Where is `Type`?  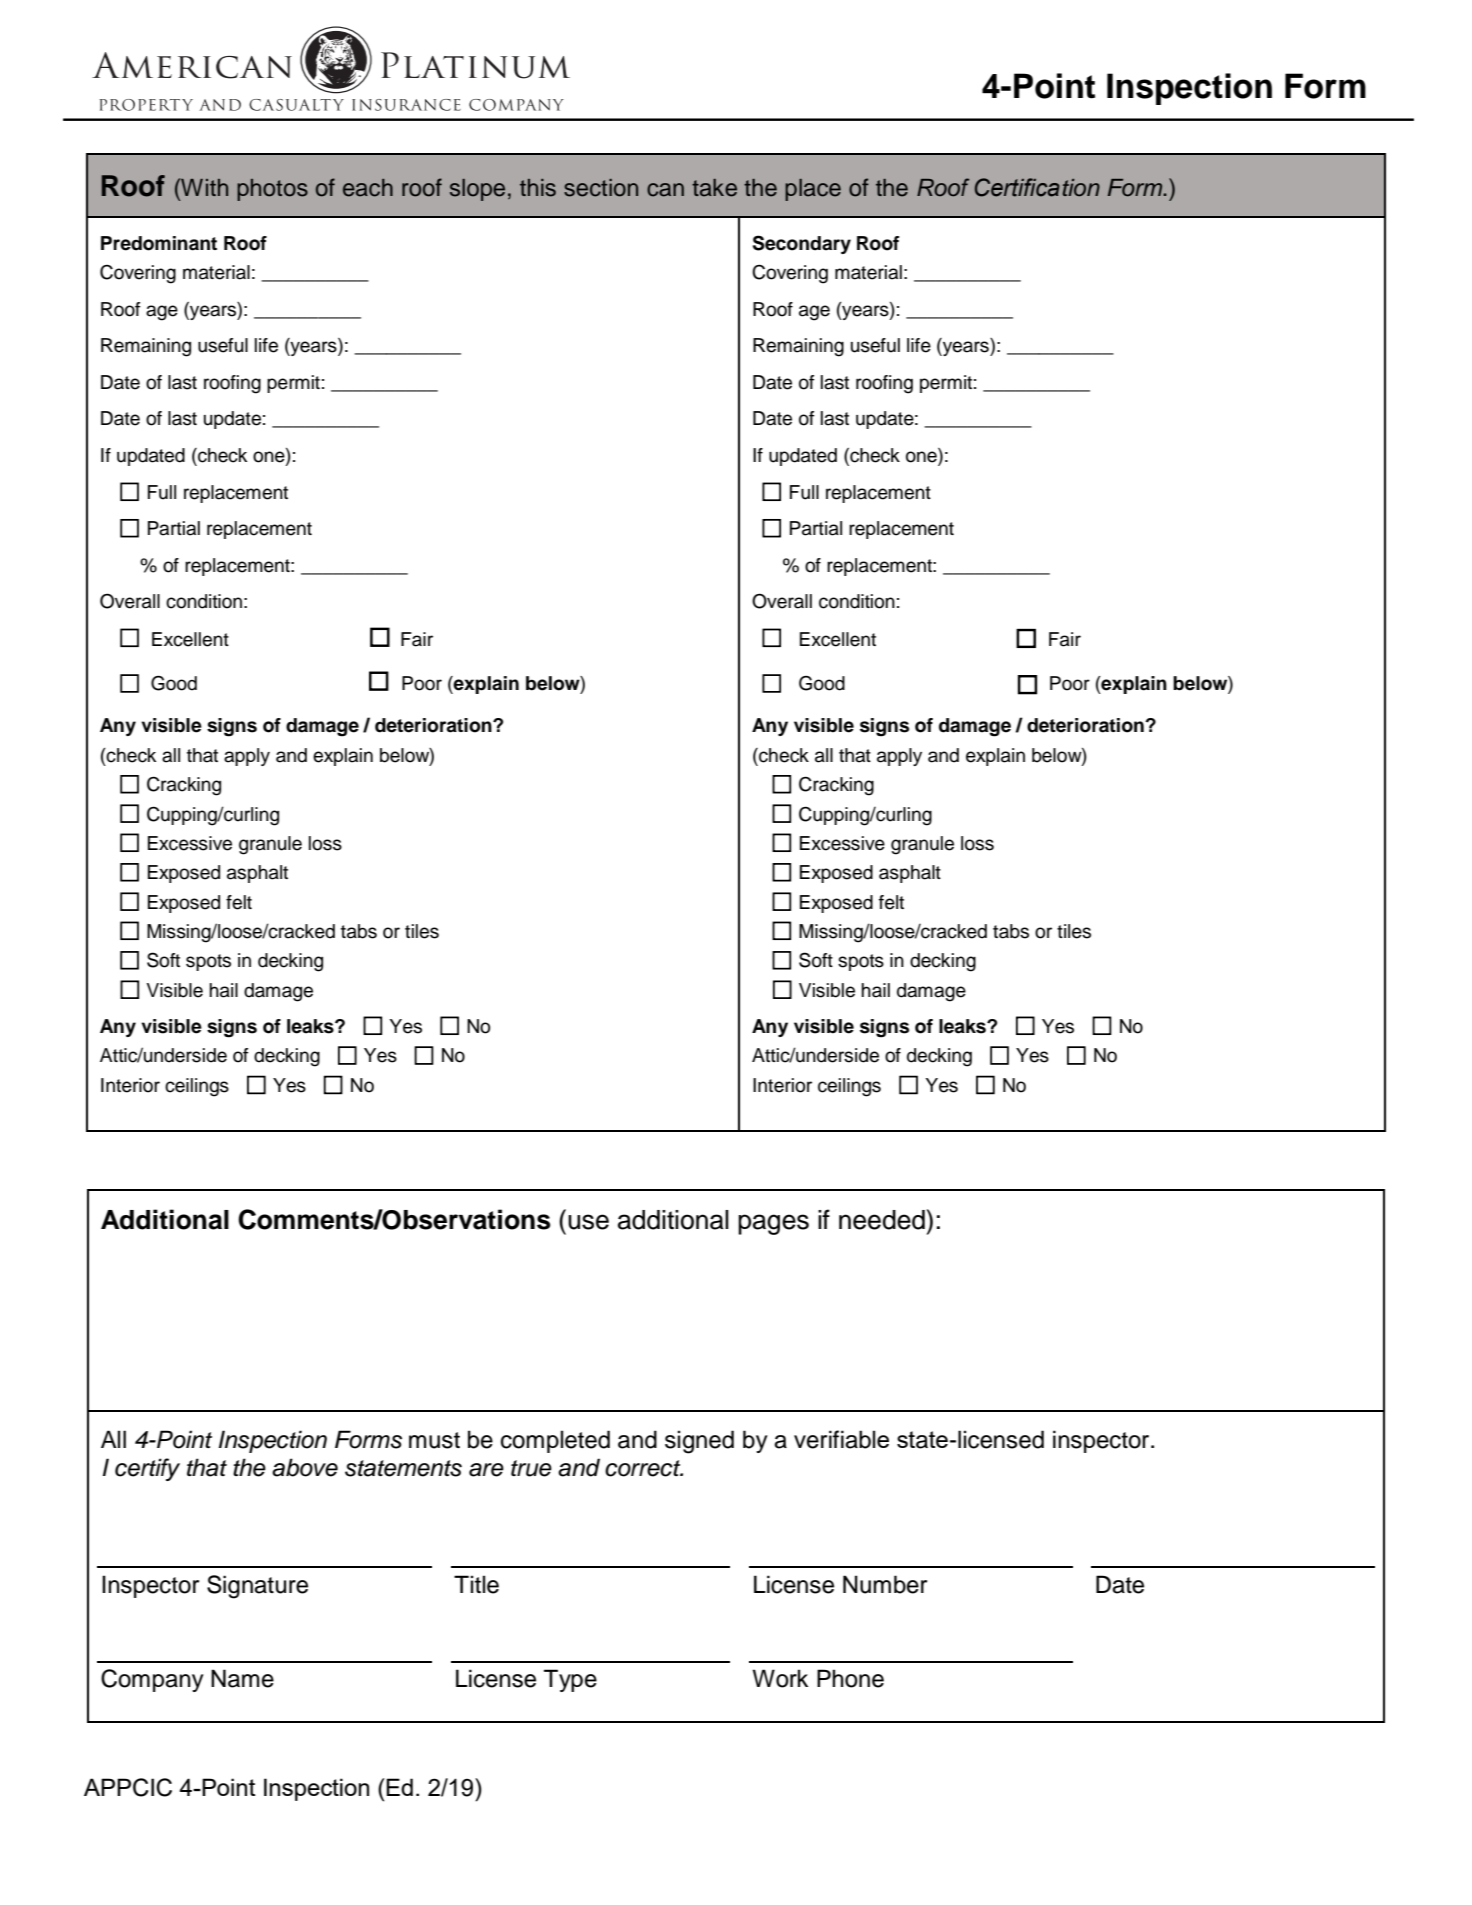 Type is located at coordinates (570, 1680).
